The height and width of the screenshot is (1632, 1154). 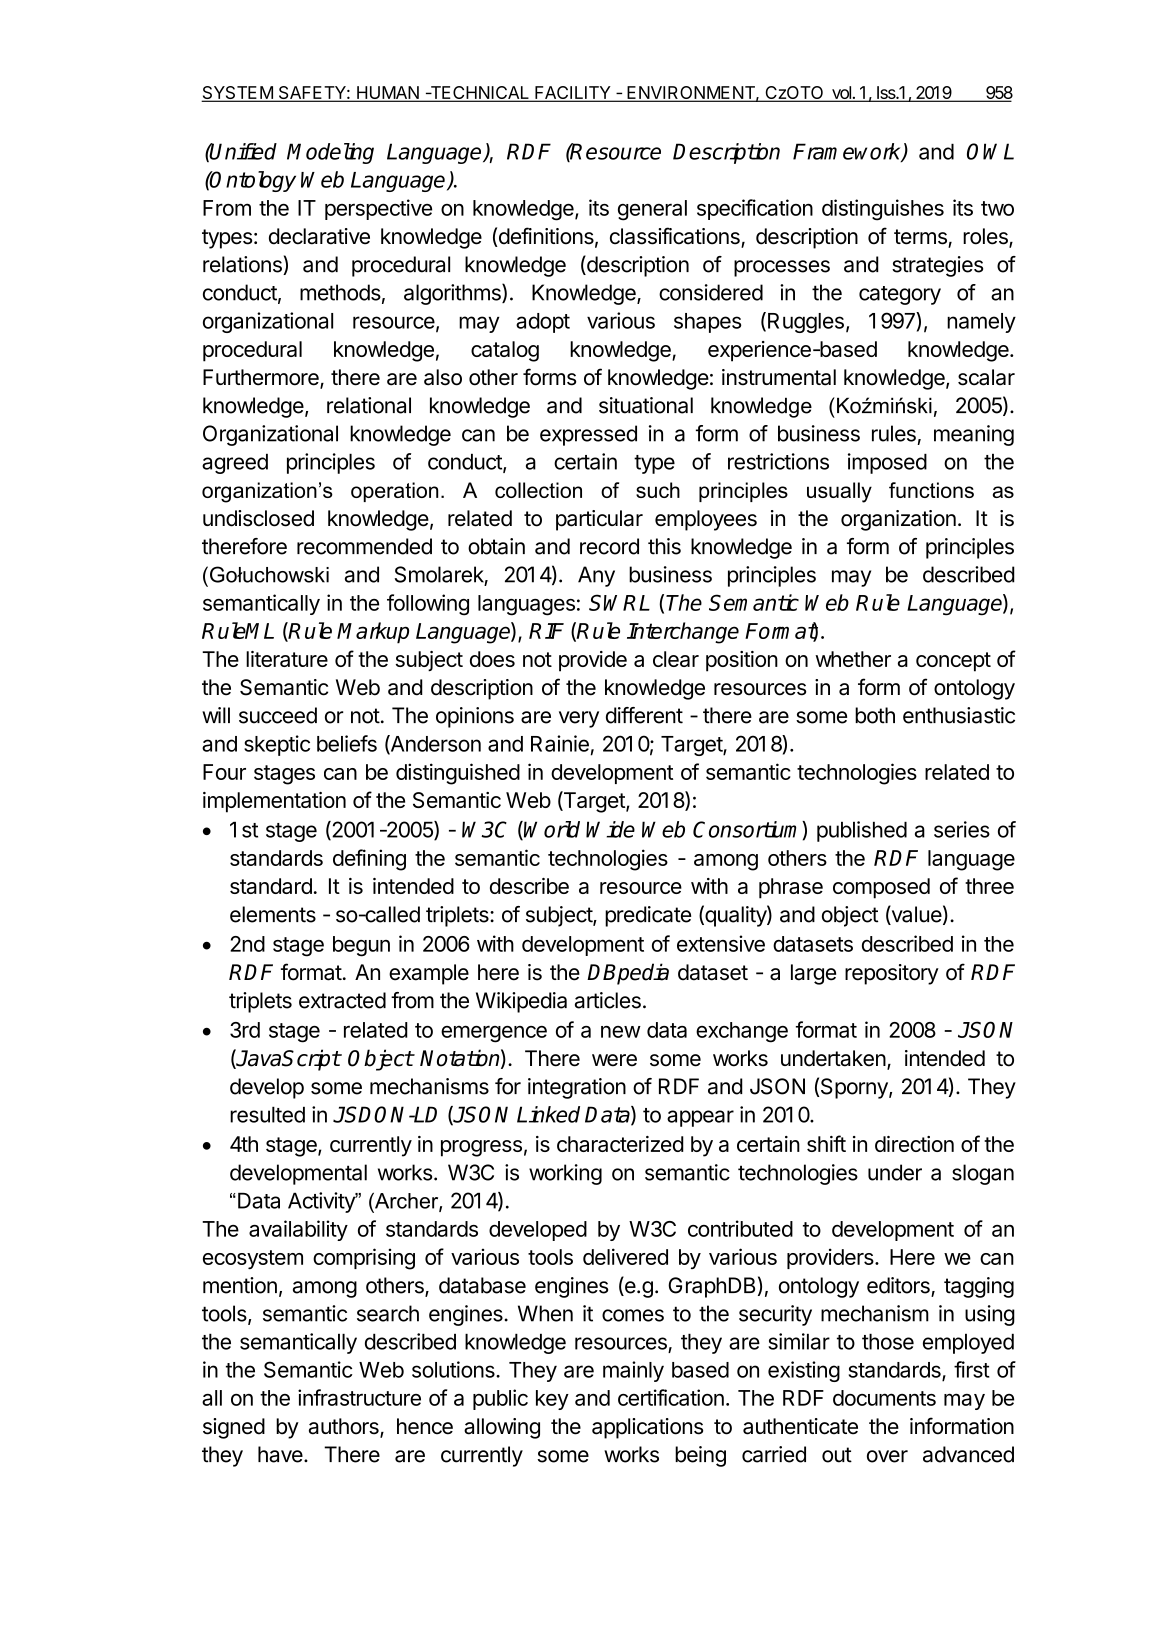 What do you see at coordinates (345, 1427) in the screenshot?
I see `authors` at bounding box center [345, 1427].
